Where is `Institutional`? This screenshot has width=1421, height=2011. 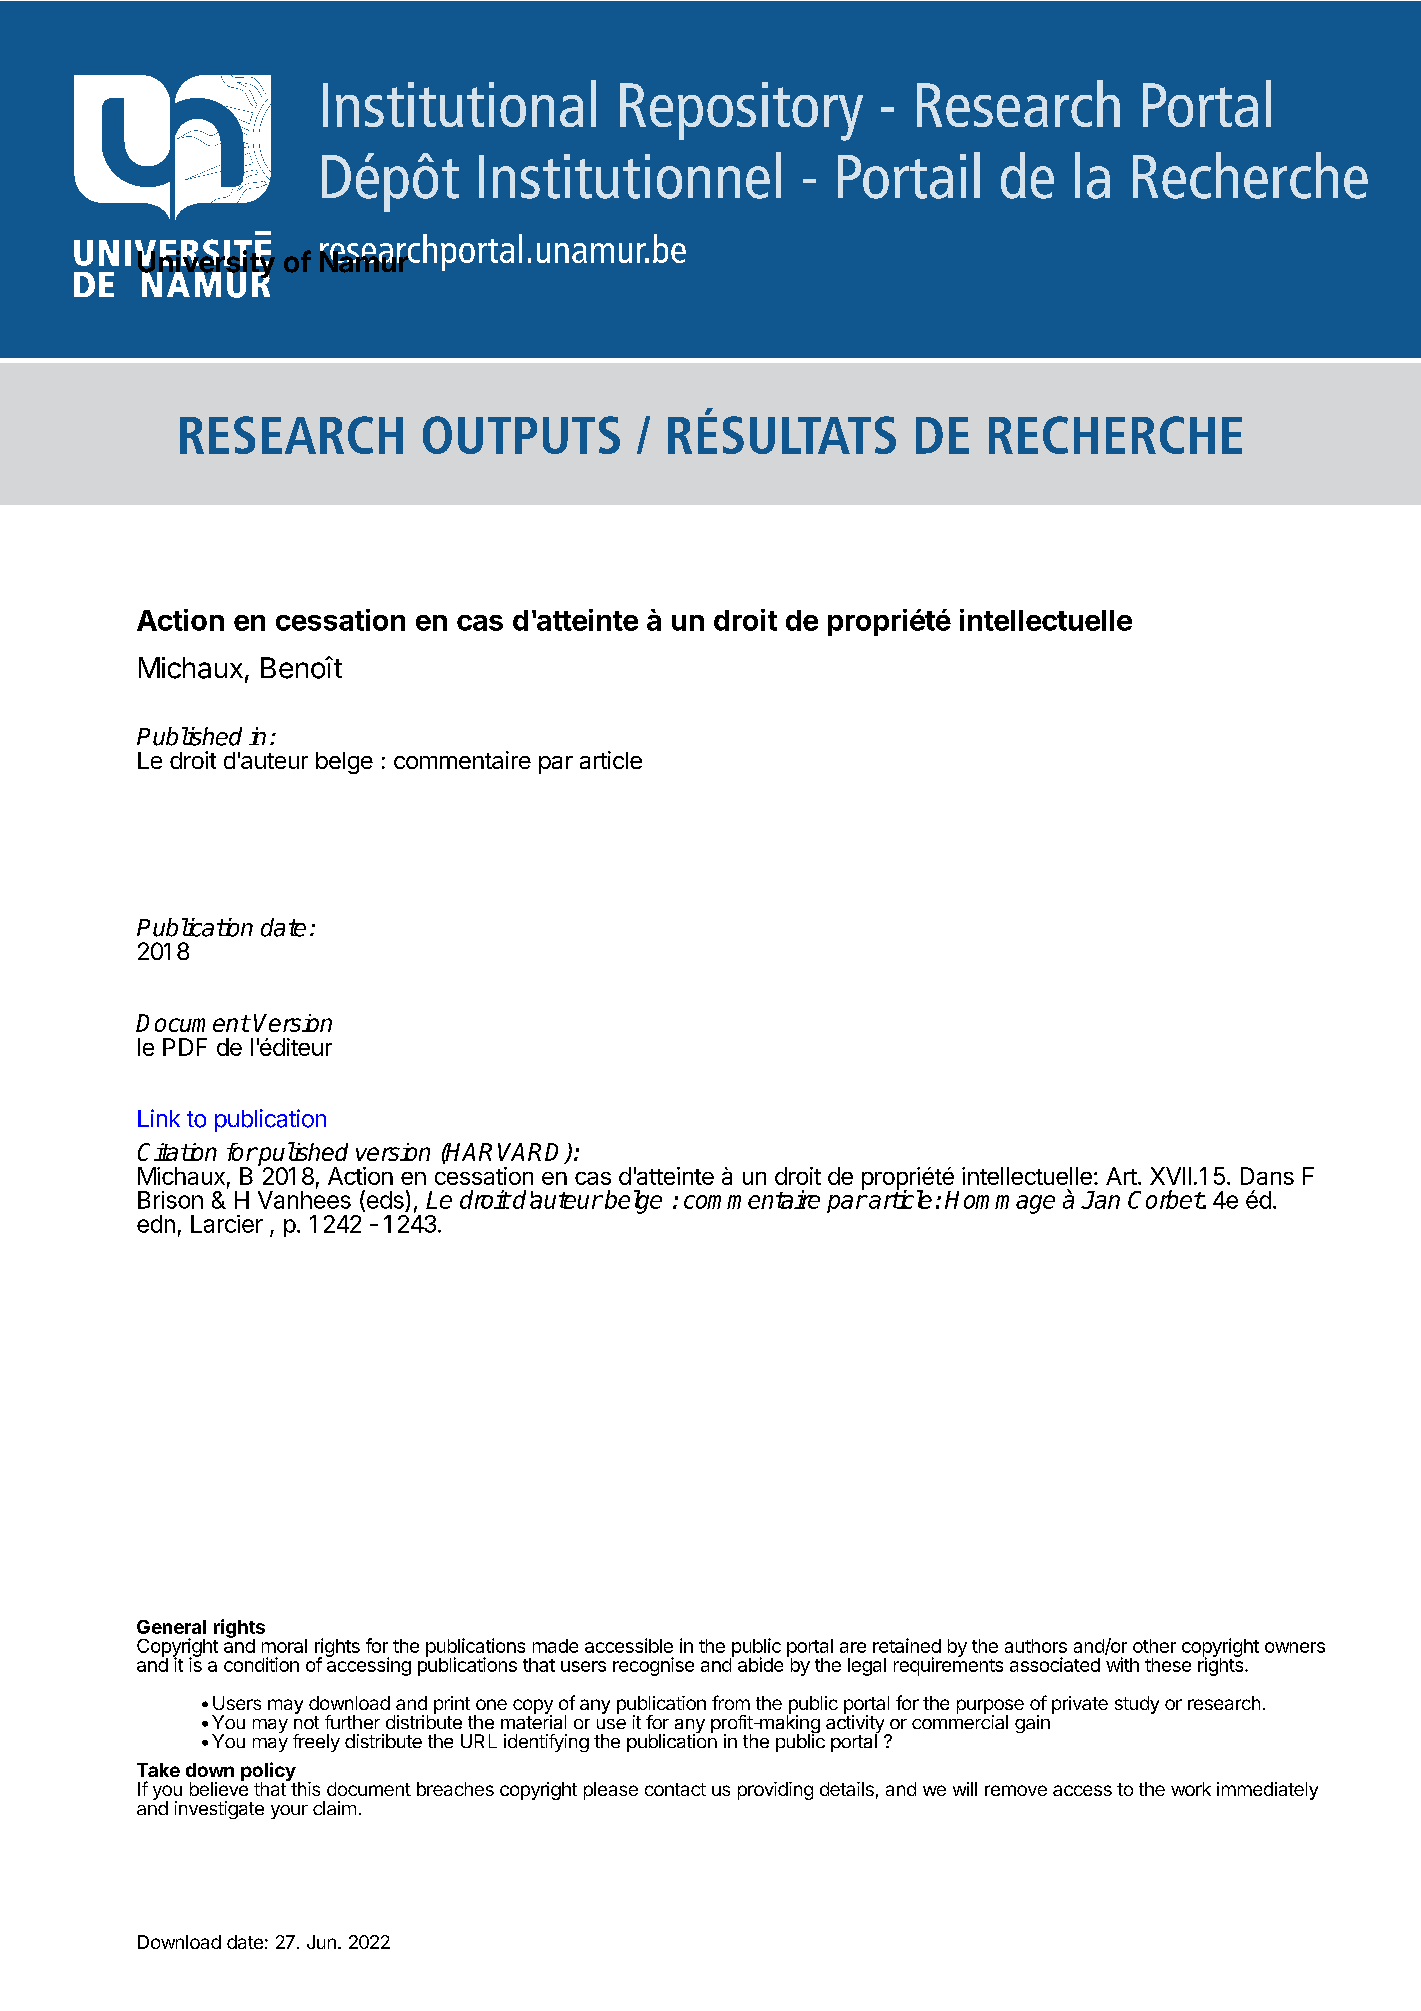
Institutional is located at coordinates (459, 103).
